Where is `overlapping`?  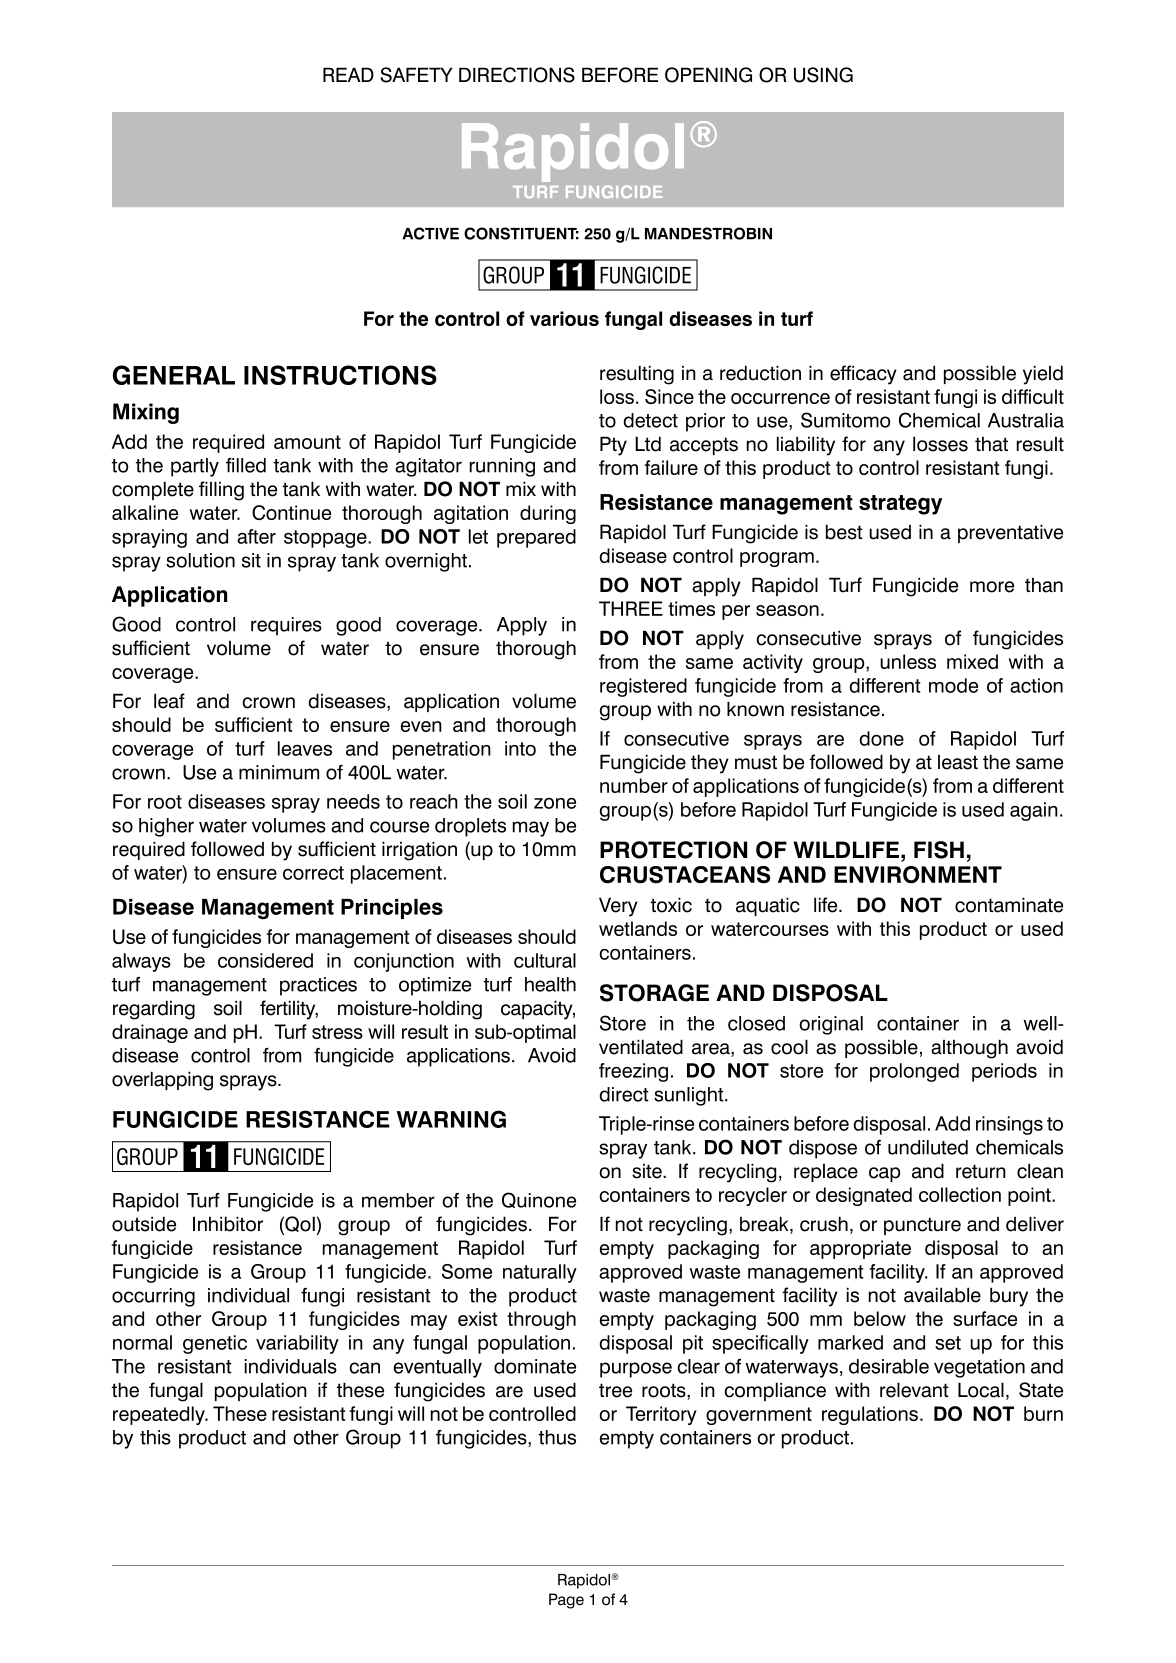
overlapping is located at coordinates (162, 1081).
